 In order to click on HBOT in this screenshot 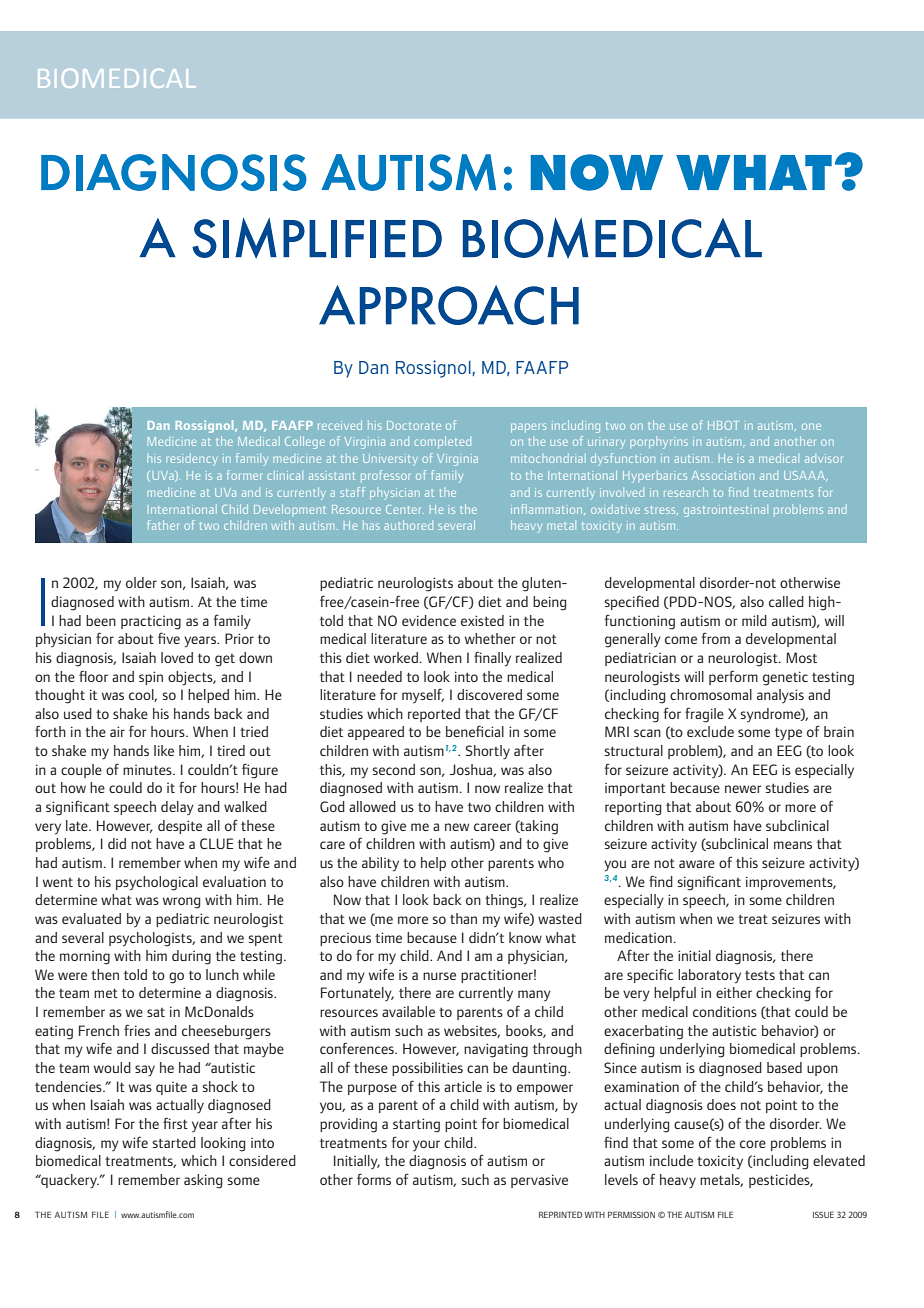, I will do `click(722, 425)`.
